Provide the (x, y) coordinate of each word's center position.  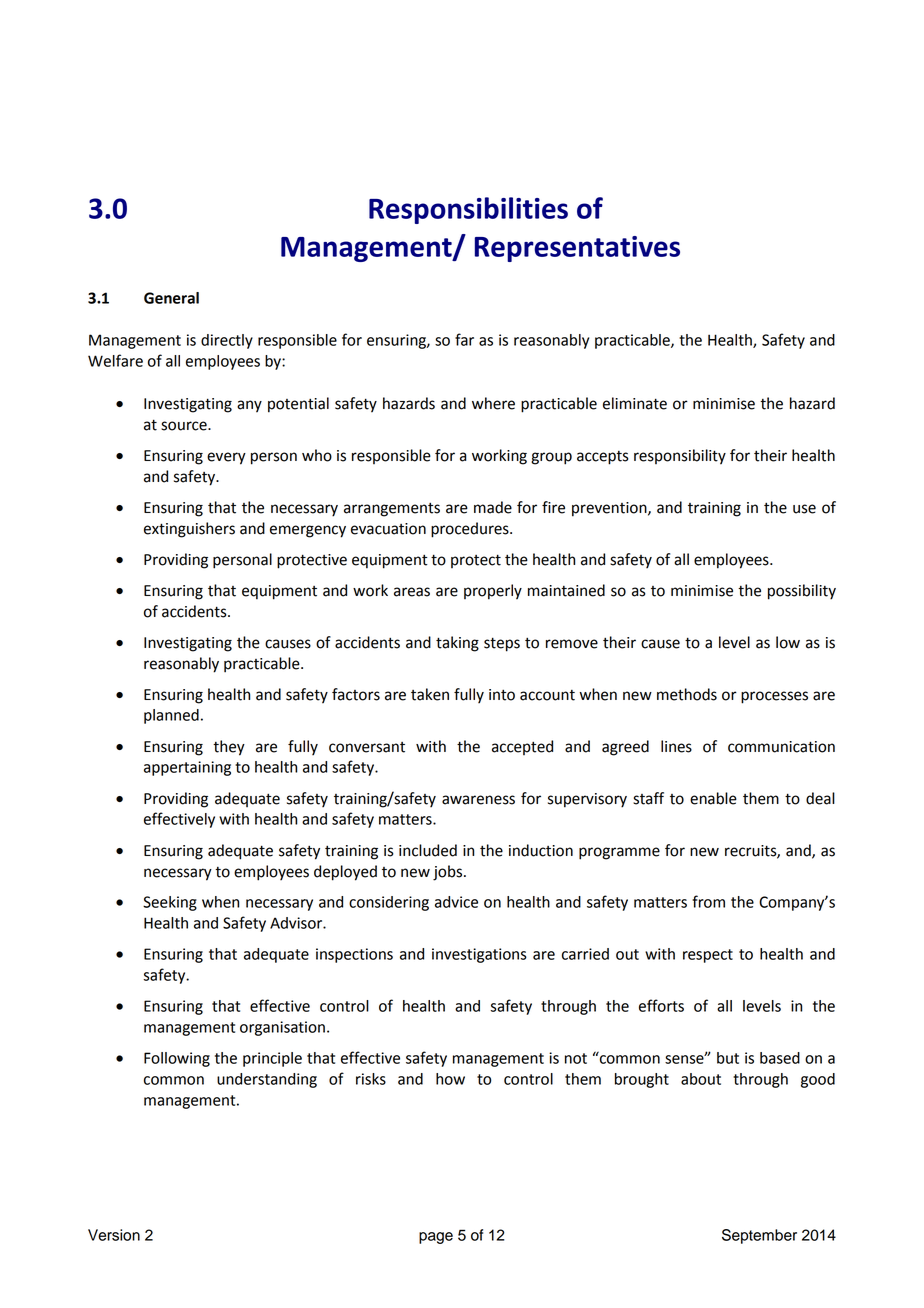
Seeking (170, 903)
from (708, 901)
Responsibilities (468, 210)
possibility (802, 592)
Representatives (577, 249)
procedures (471, 530)
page (436, 1238)
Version (114, 1235)
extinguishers (189, 530)
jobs (449, 873)
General (171, 298)
